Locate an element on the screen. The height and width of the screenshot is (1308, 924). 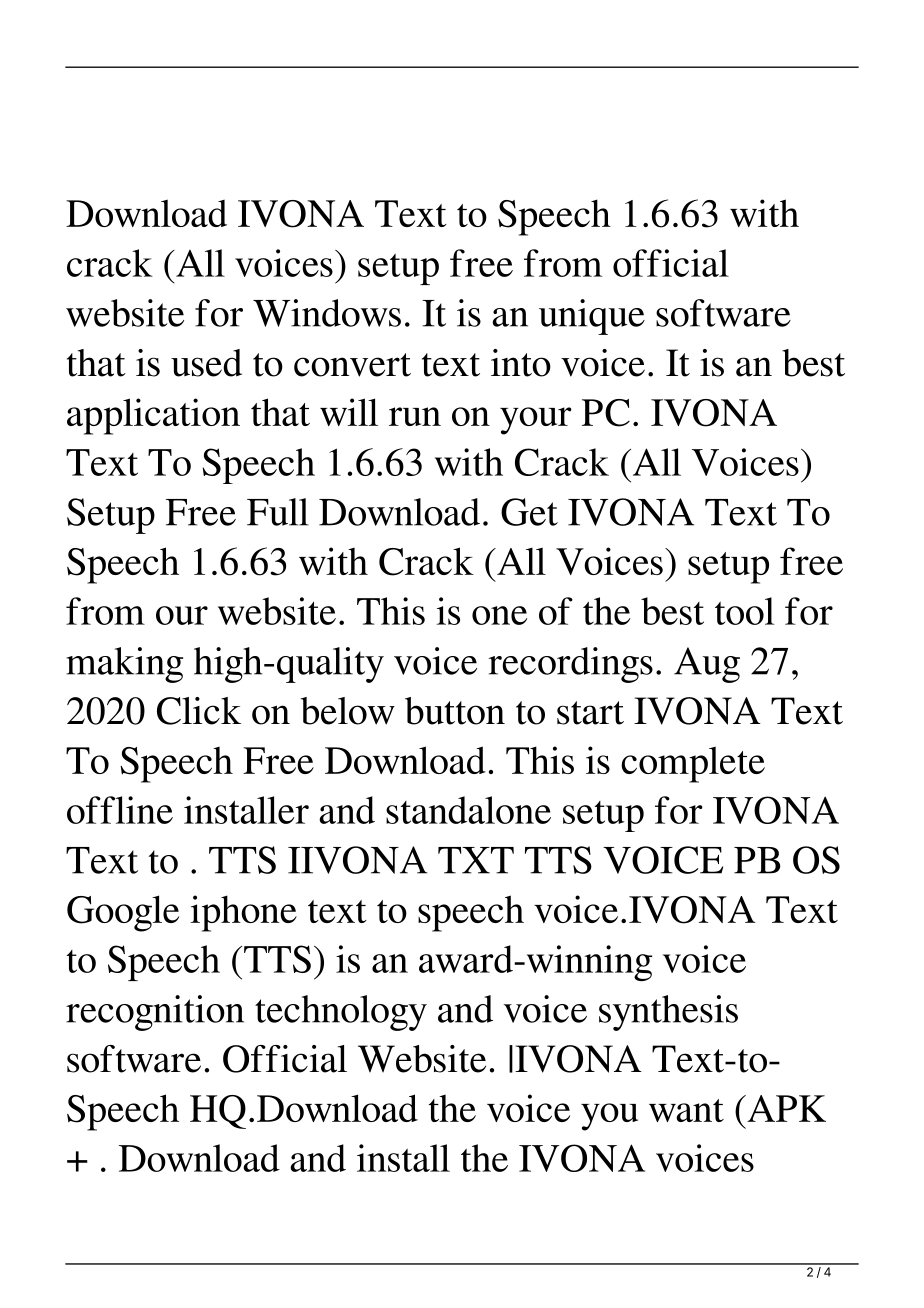
iphone is located at coordinates (243, 913).
